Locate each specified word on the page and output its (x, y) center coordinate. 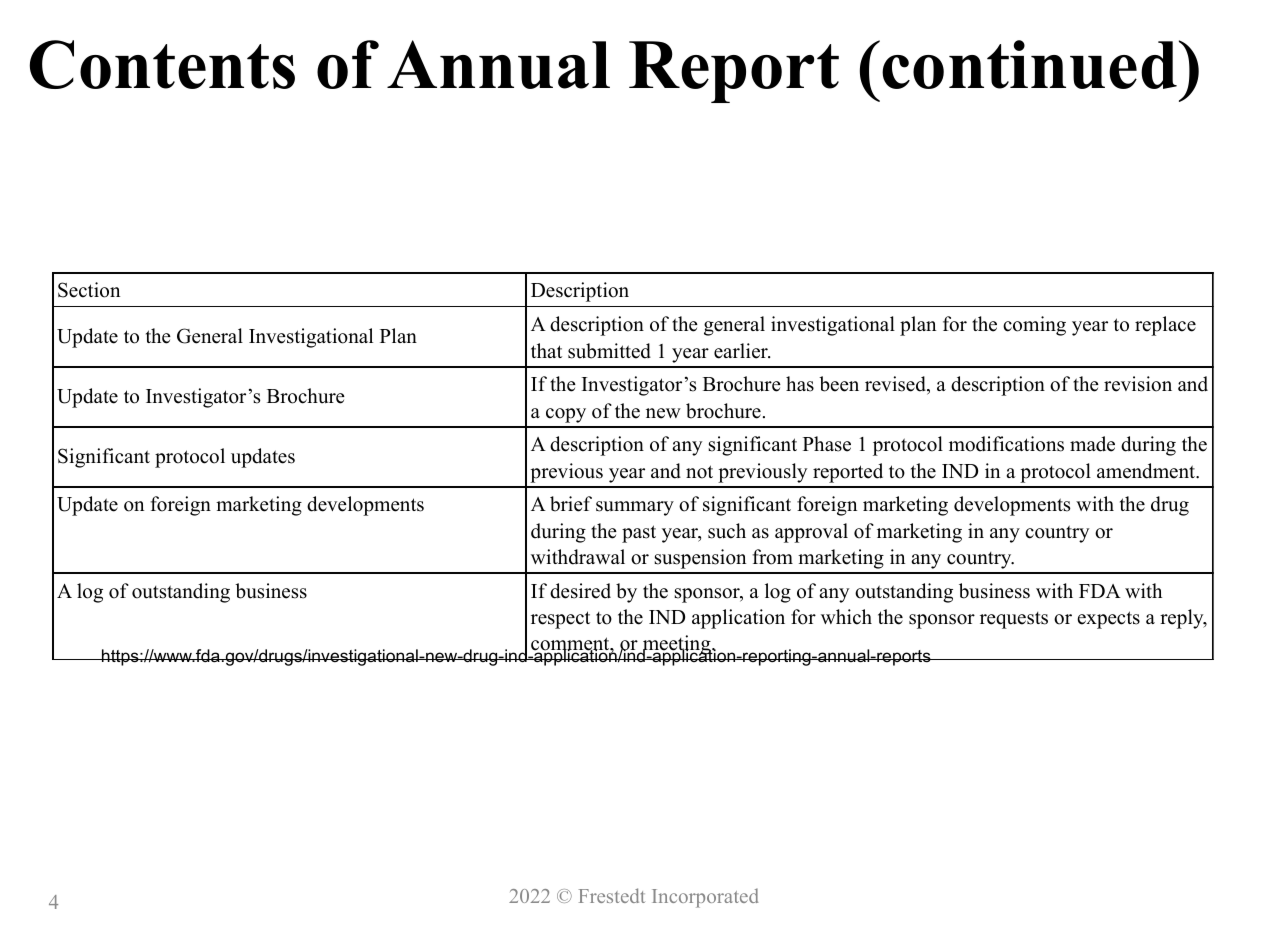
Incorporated (705, 898)
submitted (609, 351)
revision (1138, 384)
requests (1014, 620)
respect (560, 620)
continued (1029, 64)
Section (89, 290)
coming (1034, 326)
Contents (162, 64)
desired (580, 591)
